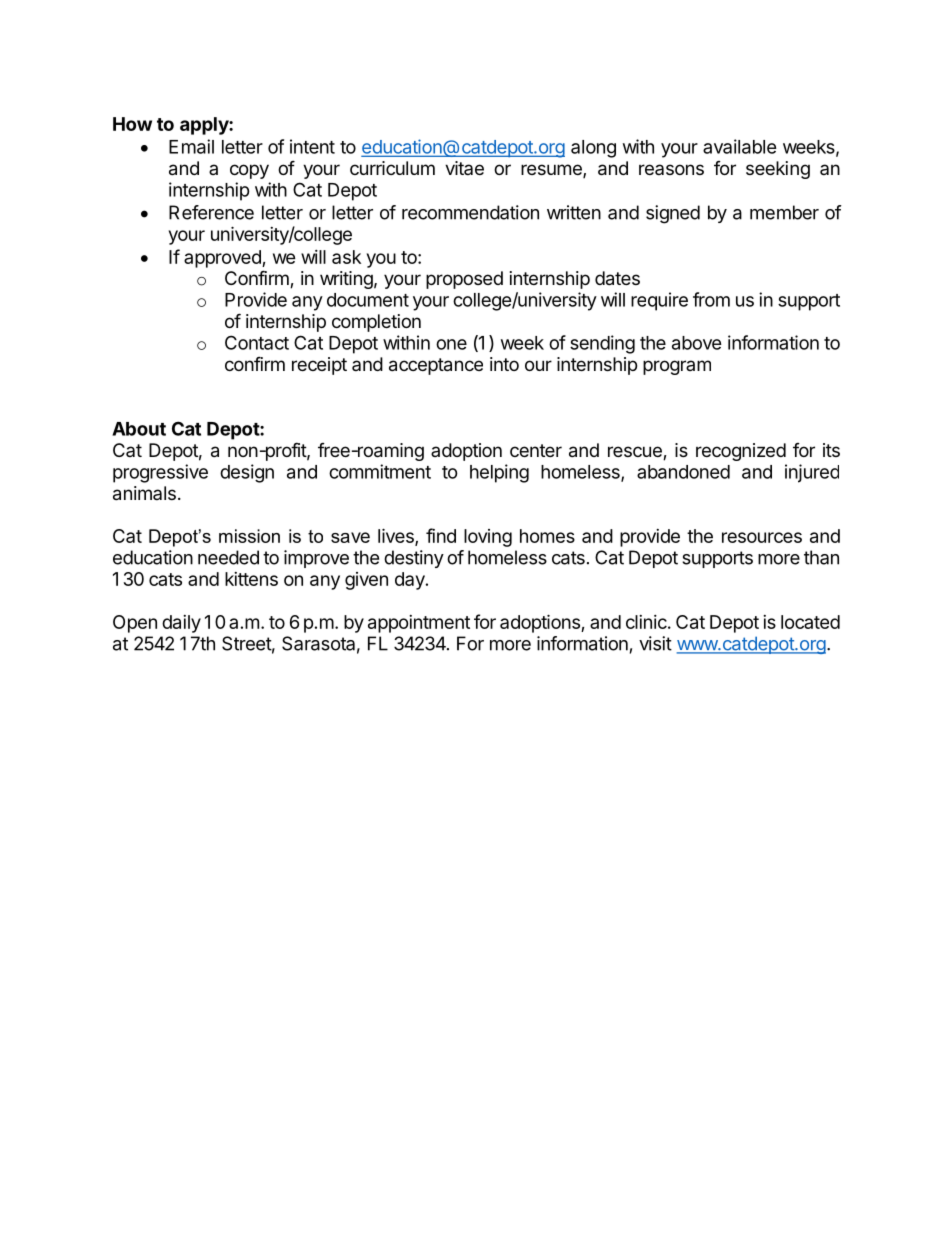  Describe the element at coordinates (677, 367) in the document. I see `program` at that location.
